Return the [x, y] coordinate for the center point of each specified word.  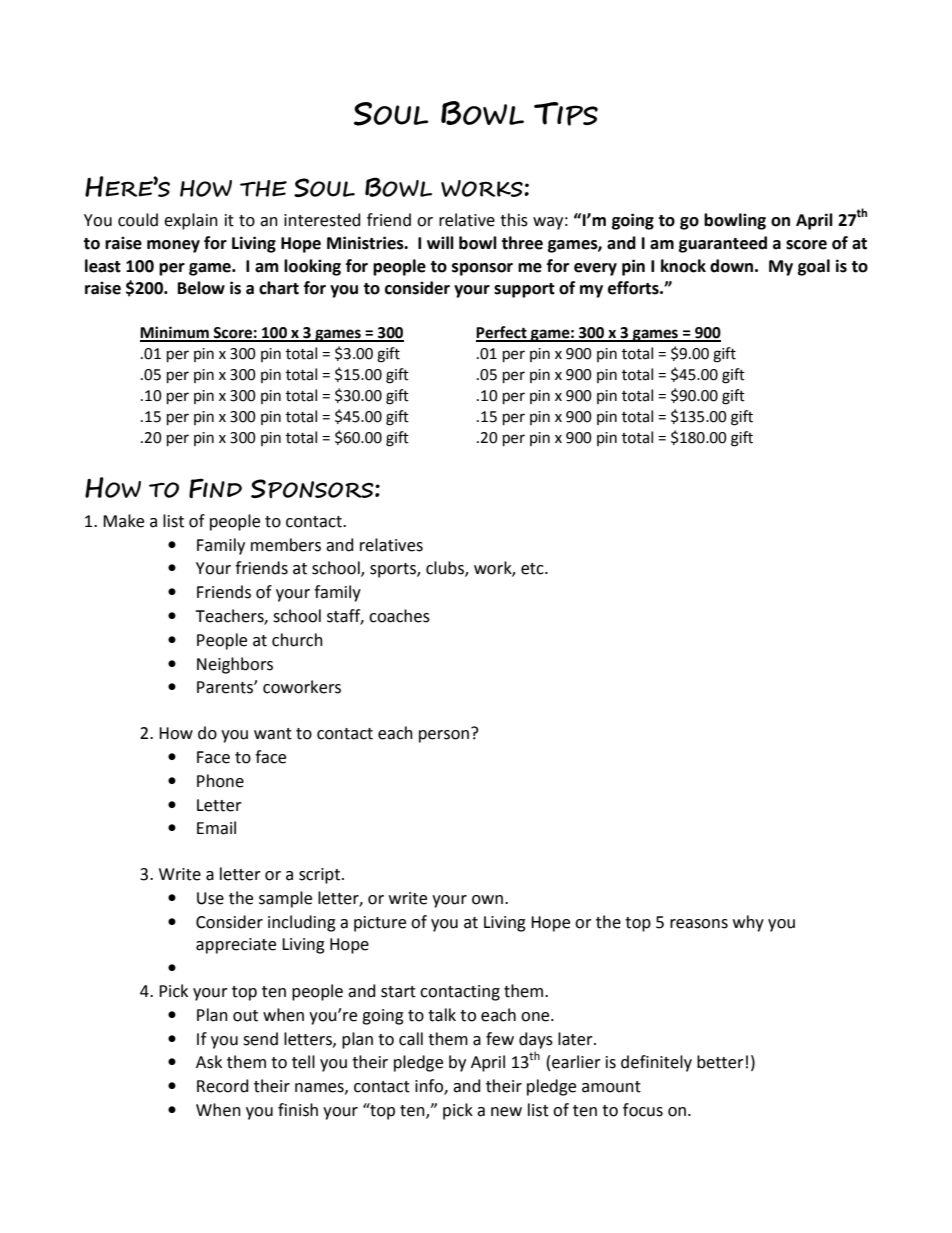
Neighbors [235, 665]
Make [123, 521]
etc [533, 569]
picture [380, 924]
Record [223, 1086]
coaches [399, 616]
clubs [446, 569]
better [720, 1062]
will [440, 242]
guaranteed [723, 244]
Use [210, 898]
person [445, 735]
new [506, 1112]
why [748, 923]
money [173, 246]
